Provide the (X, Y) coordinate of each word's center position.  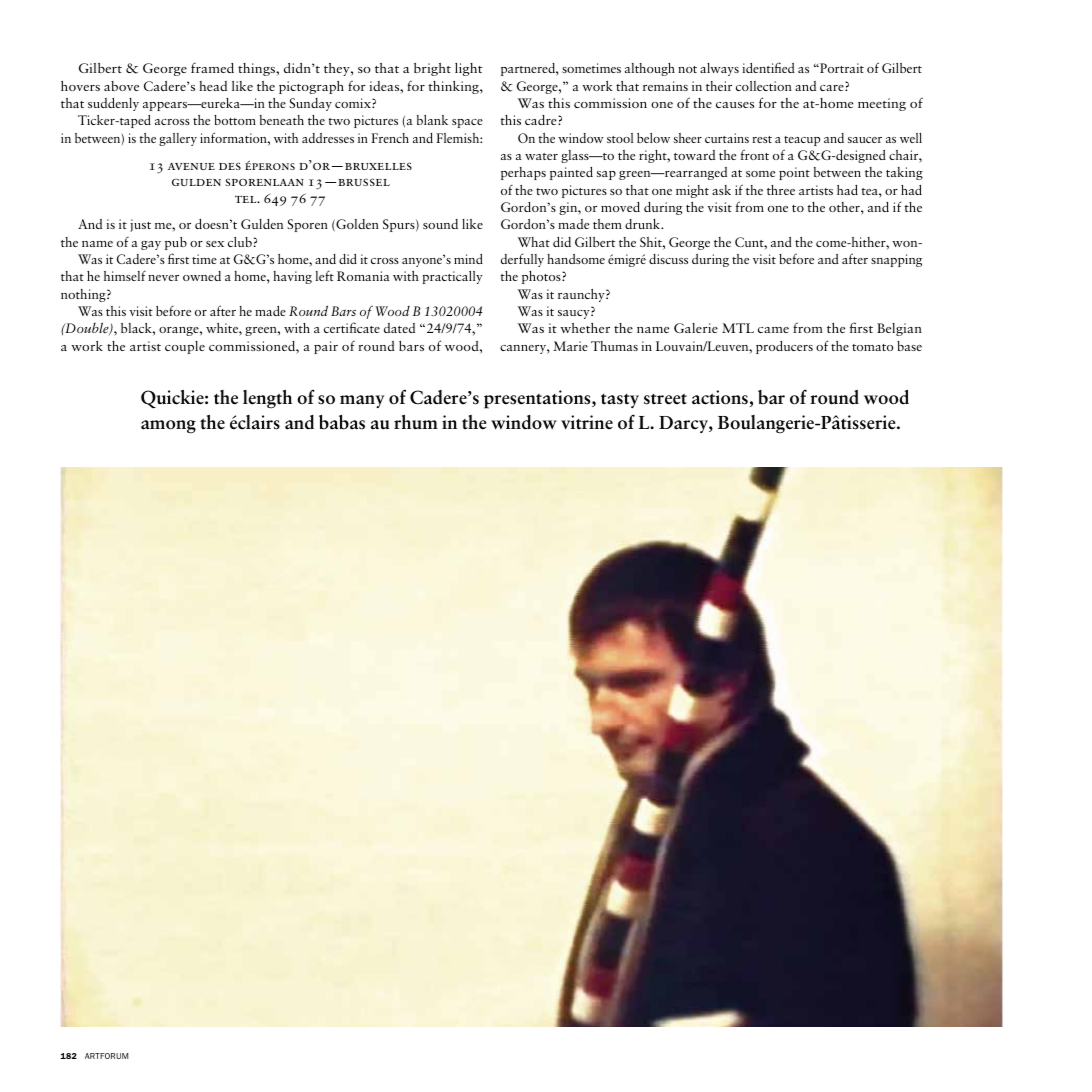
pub (176, 243)
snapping (896, 260)
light (468, 69)
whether (585, 328)
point (794, 173)
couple (185, 347)
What (533, 242)
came (773, 330)
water (541, 156)
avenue (191, 166)
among (168, 427)
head (213, 86)
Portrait (841, 68)
